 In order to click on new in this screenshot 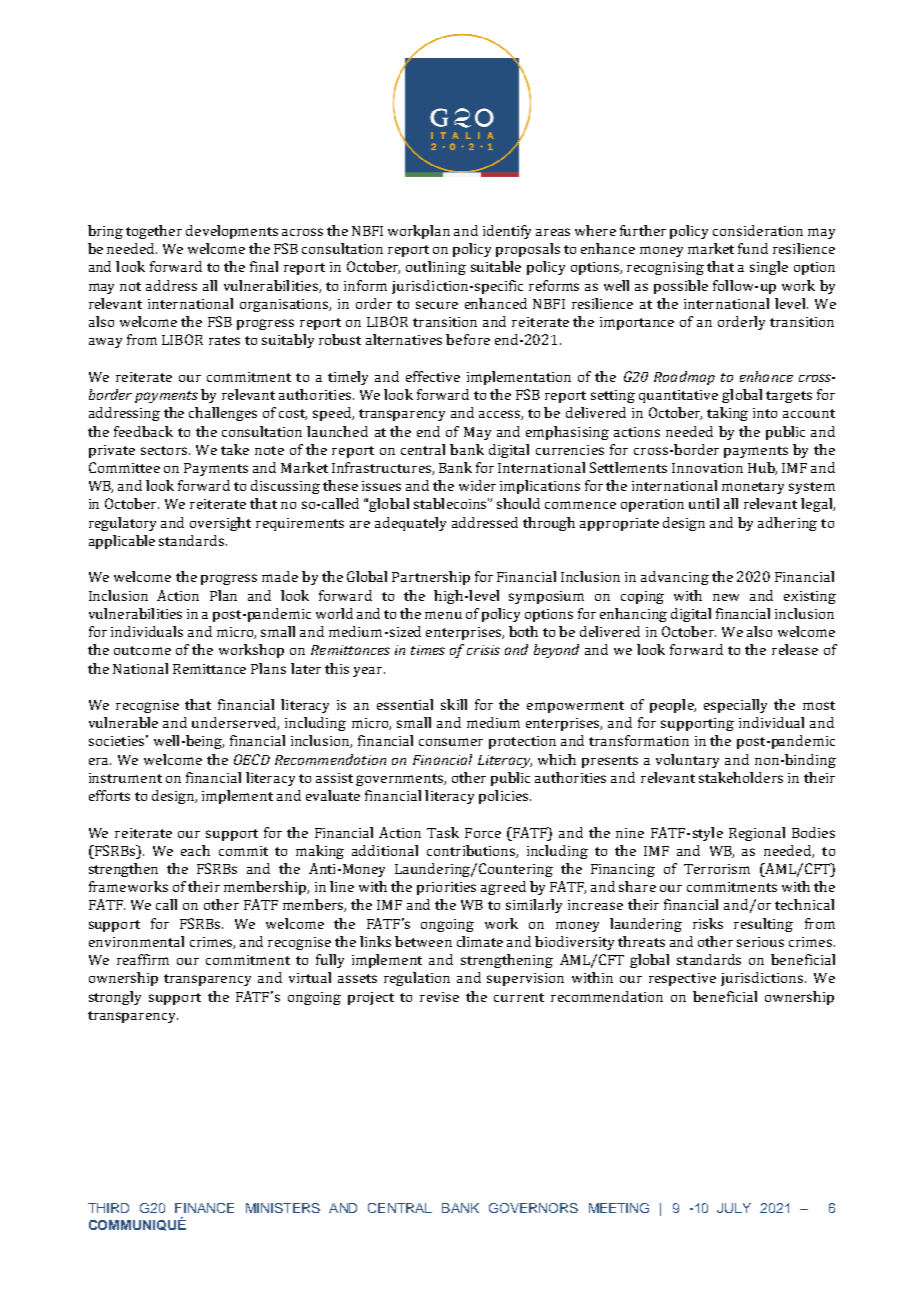, I will do `click(726, 597)`.
